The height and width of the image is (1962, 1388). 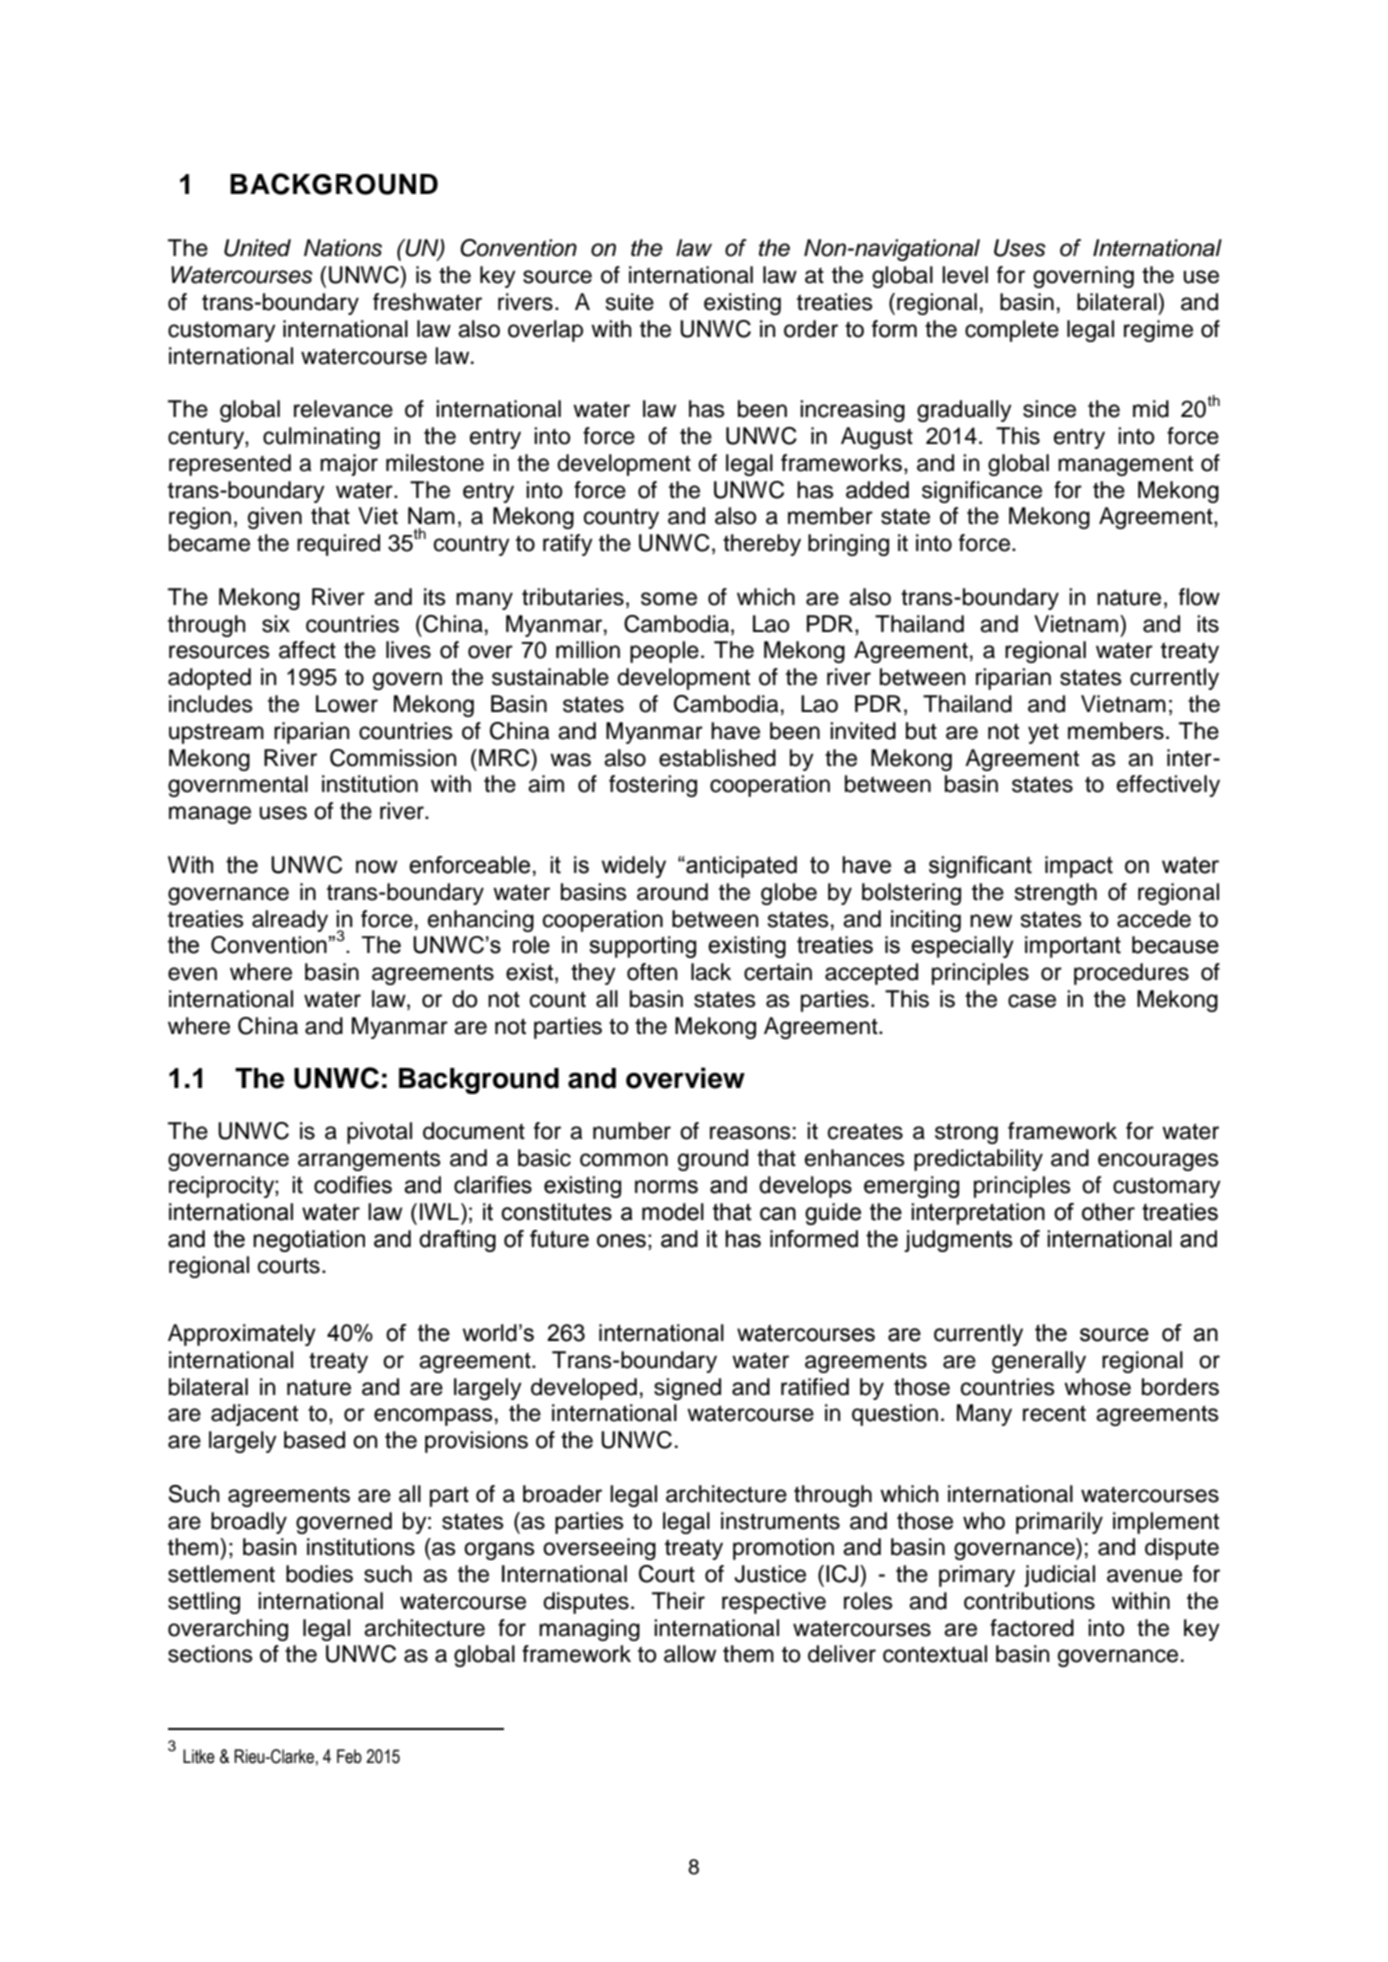 I want to click on suite, so click(x=630, y=302).
